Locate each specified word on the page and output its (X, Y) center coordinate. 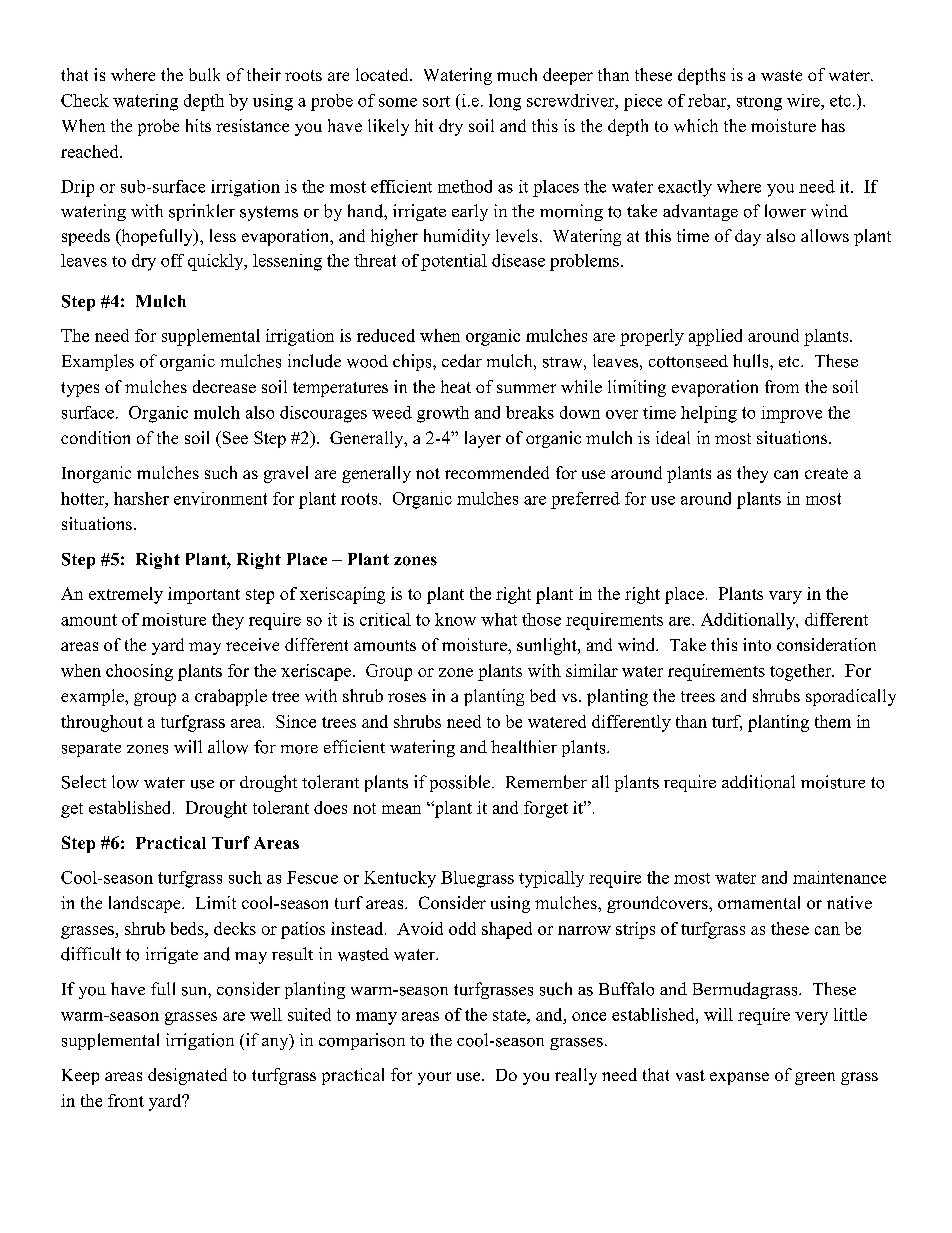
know (455, 619)
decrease (224, 386)
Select (84, 782)
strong (759, 103)
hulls (752, 361)
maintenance (839, 877)
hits (198, 125)
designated (187, 1076)
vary (785, 597)
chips (413, 362)
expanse (739, 1078)
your (434, 1078)
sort (436, 101)
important (204, 595)
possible (461, 783)
